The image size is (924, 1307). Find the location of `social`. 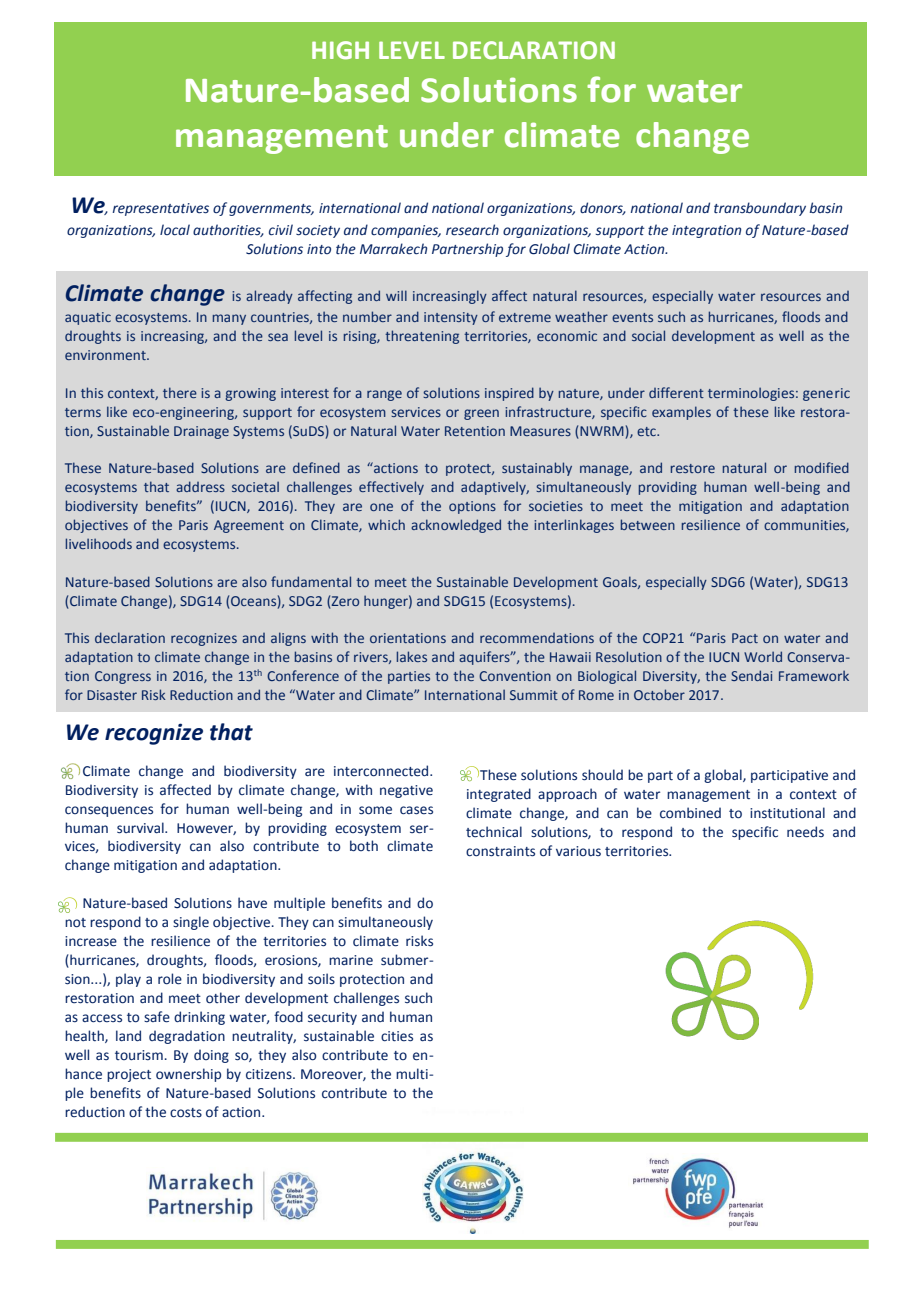

social is located at coordinates (648, 335).
